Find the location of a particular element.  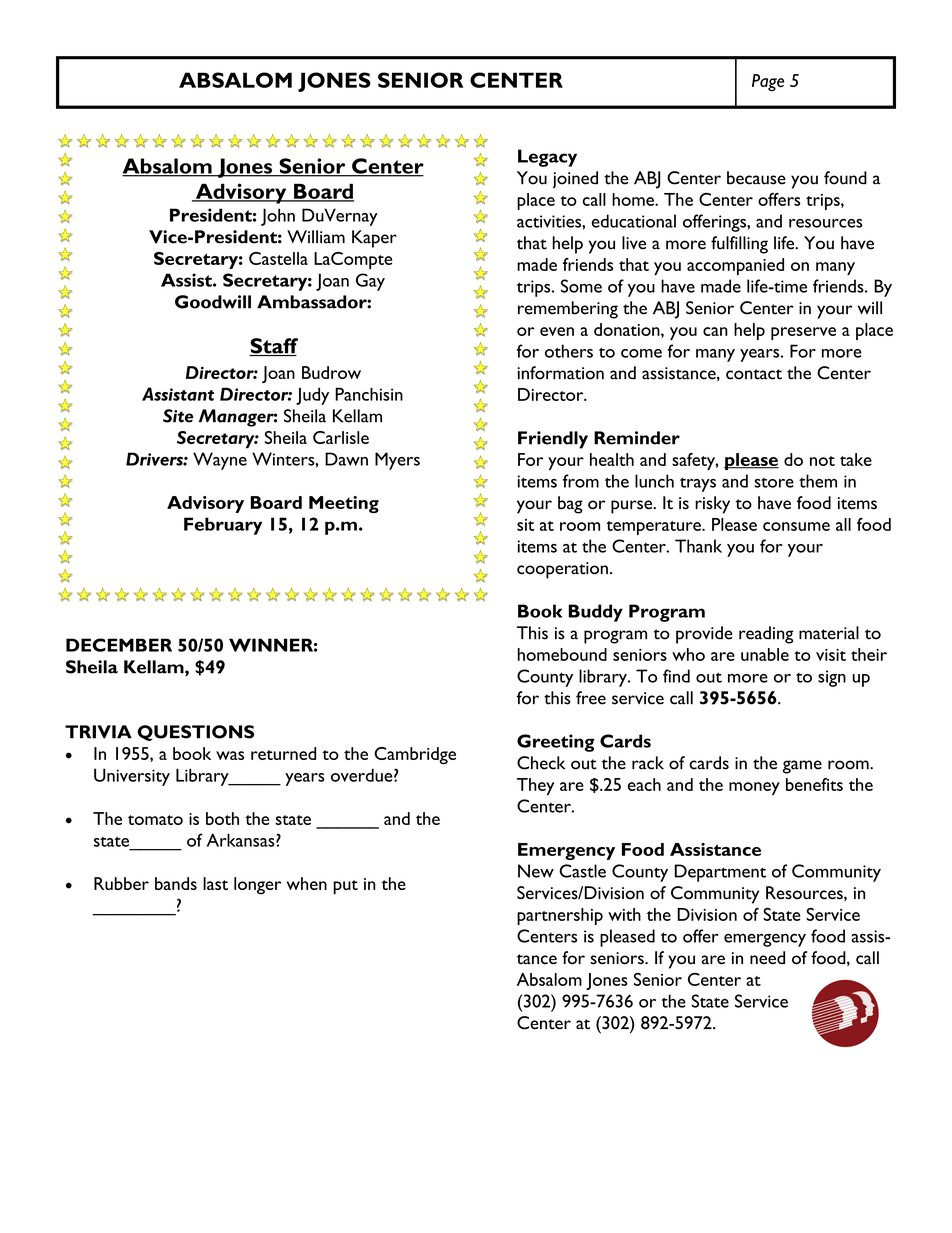

Legacy is located at coordinates (547, 158).
